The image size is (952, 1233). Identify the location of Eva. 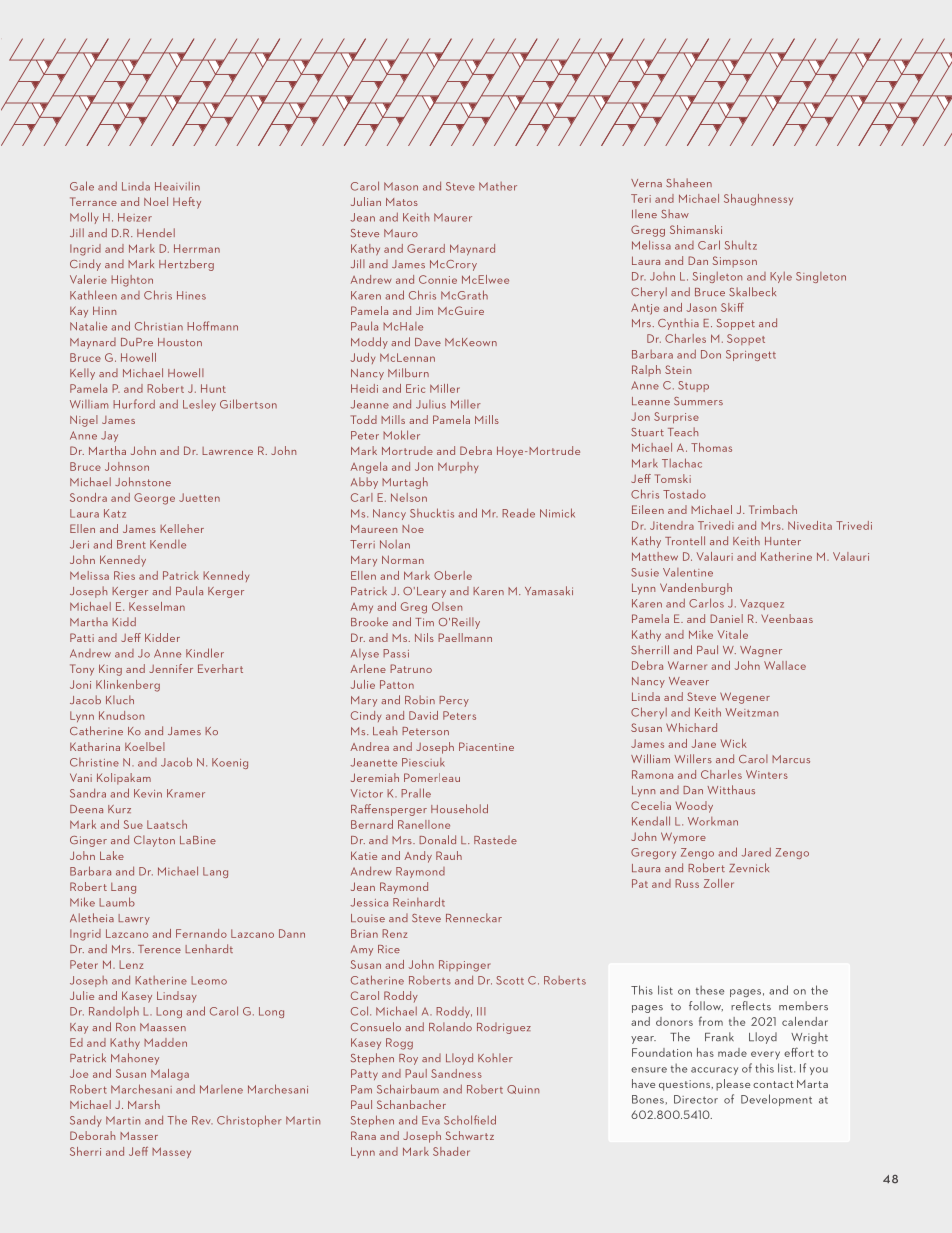
(431, 1120).
